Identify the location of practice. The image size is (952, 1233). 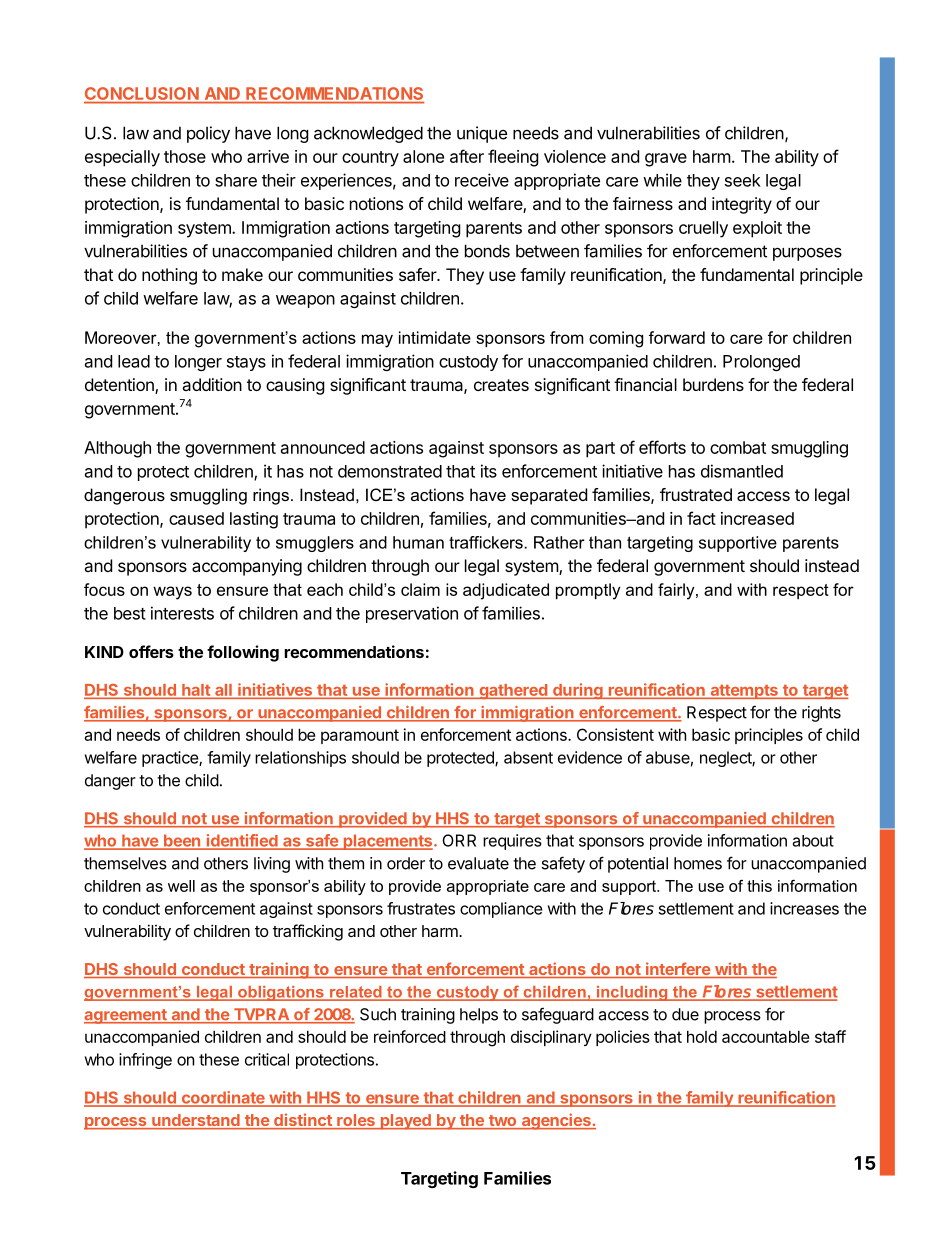
(171, 759).
